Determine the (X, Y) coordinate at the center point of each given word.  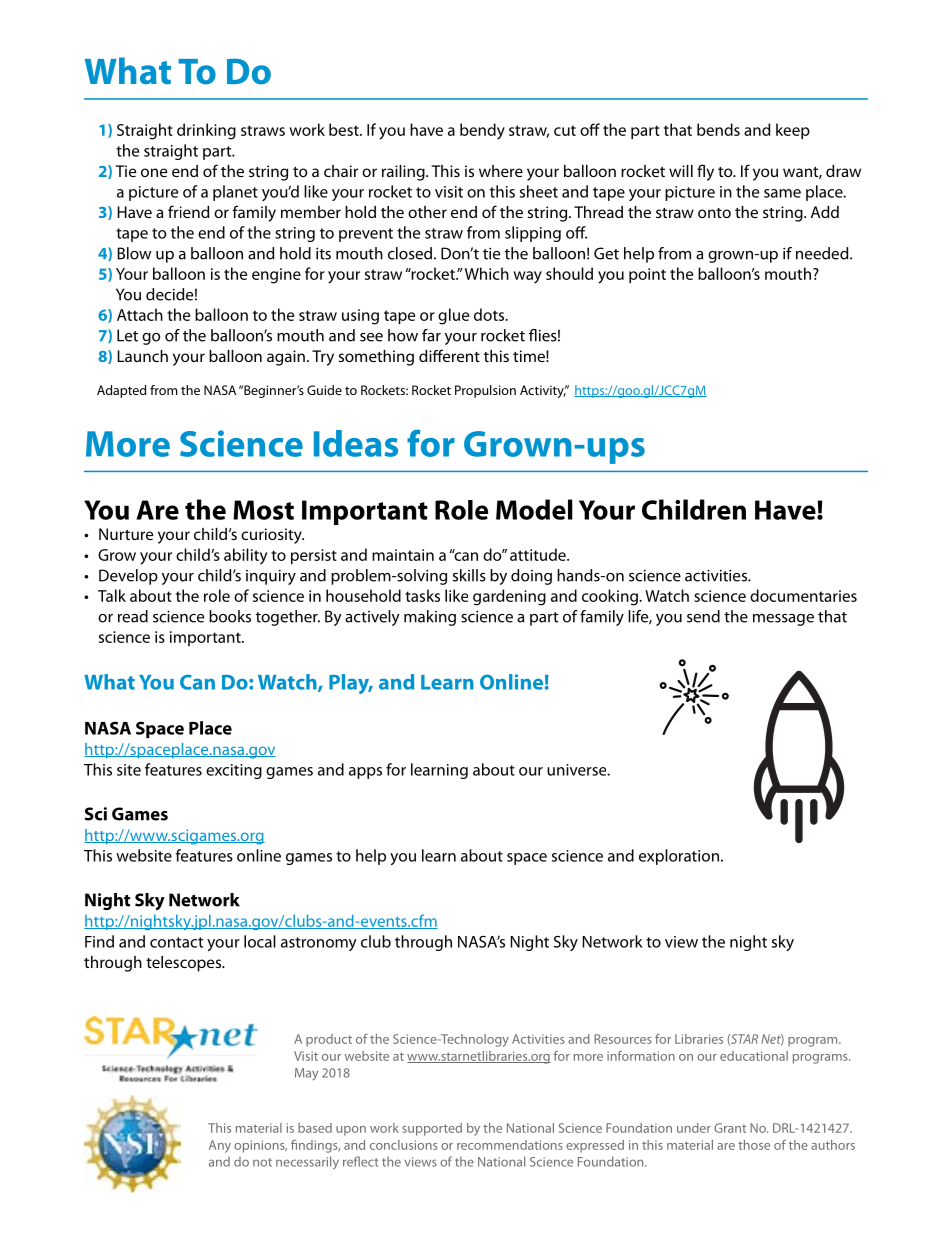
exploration (679, 857)
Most (263, 510)
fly (705, 172)
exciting (234, 771)
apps (365, 773)
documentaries (803, 595)
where (501, 171)
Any (220, 1146)
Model (534, 509)
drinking (206, 131)
